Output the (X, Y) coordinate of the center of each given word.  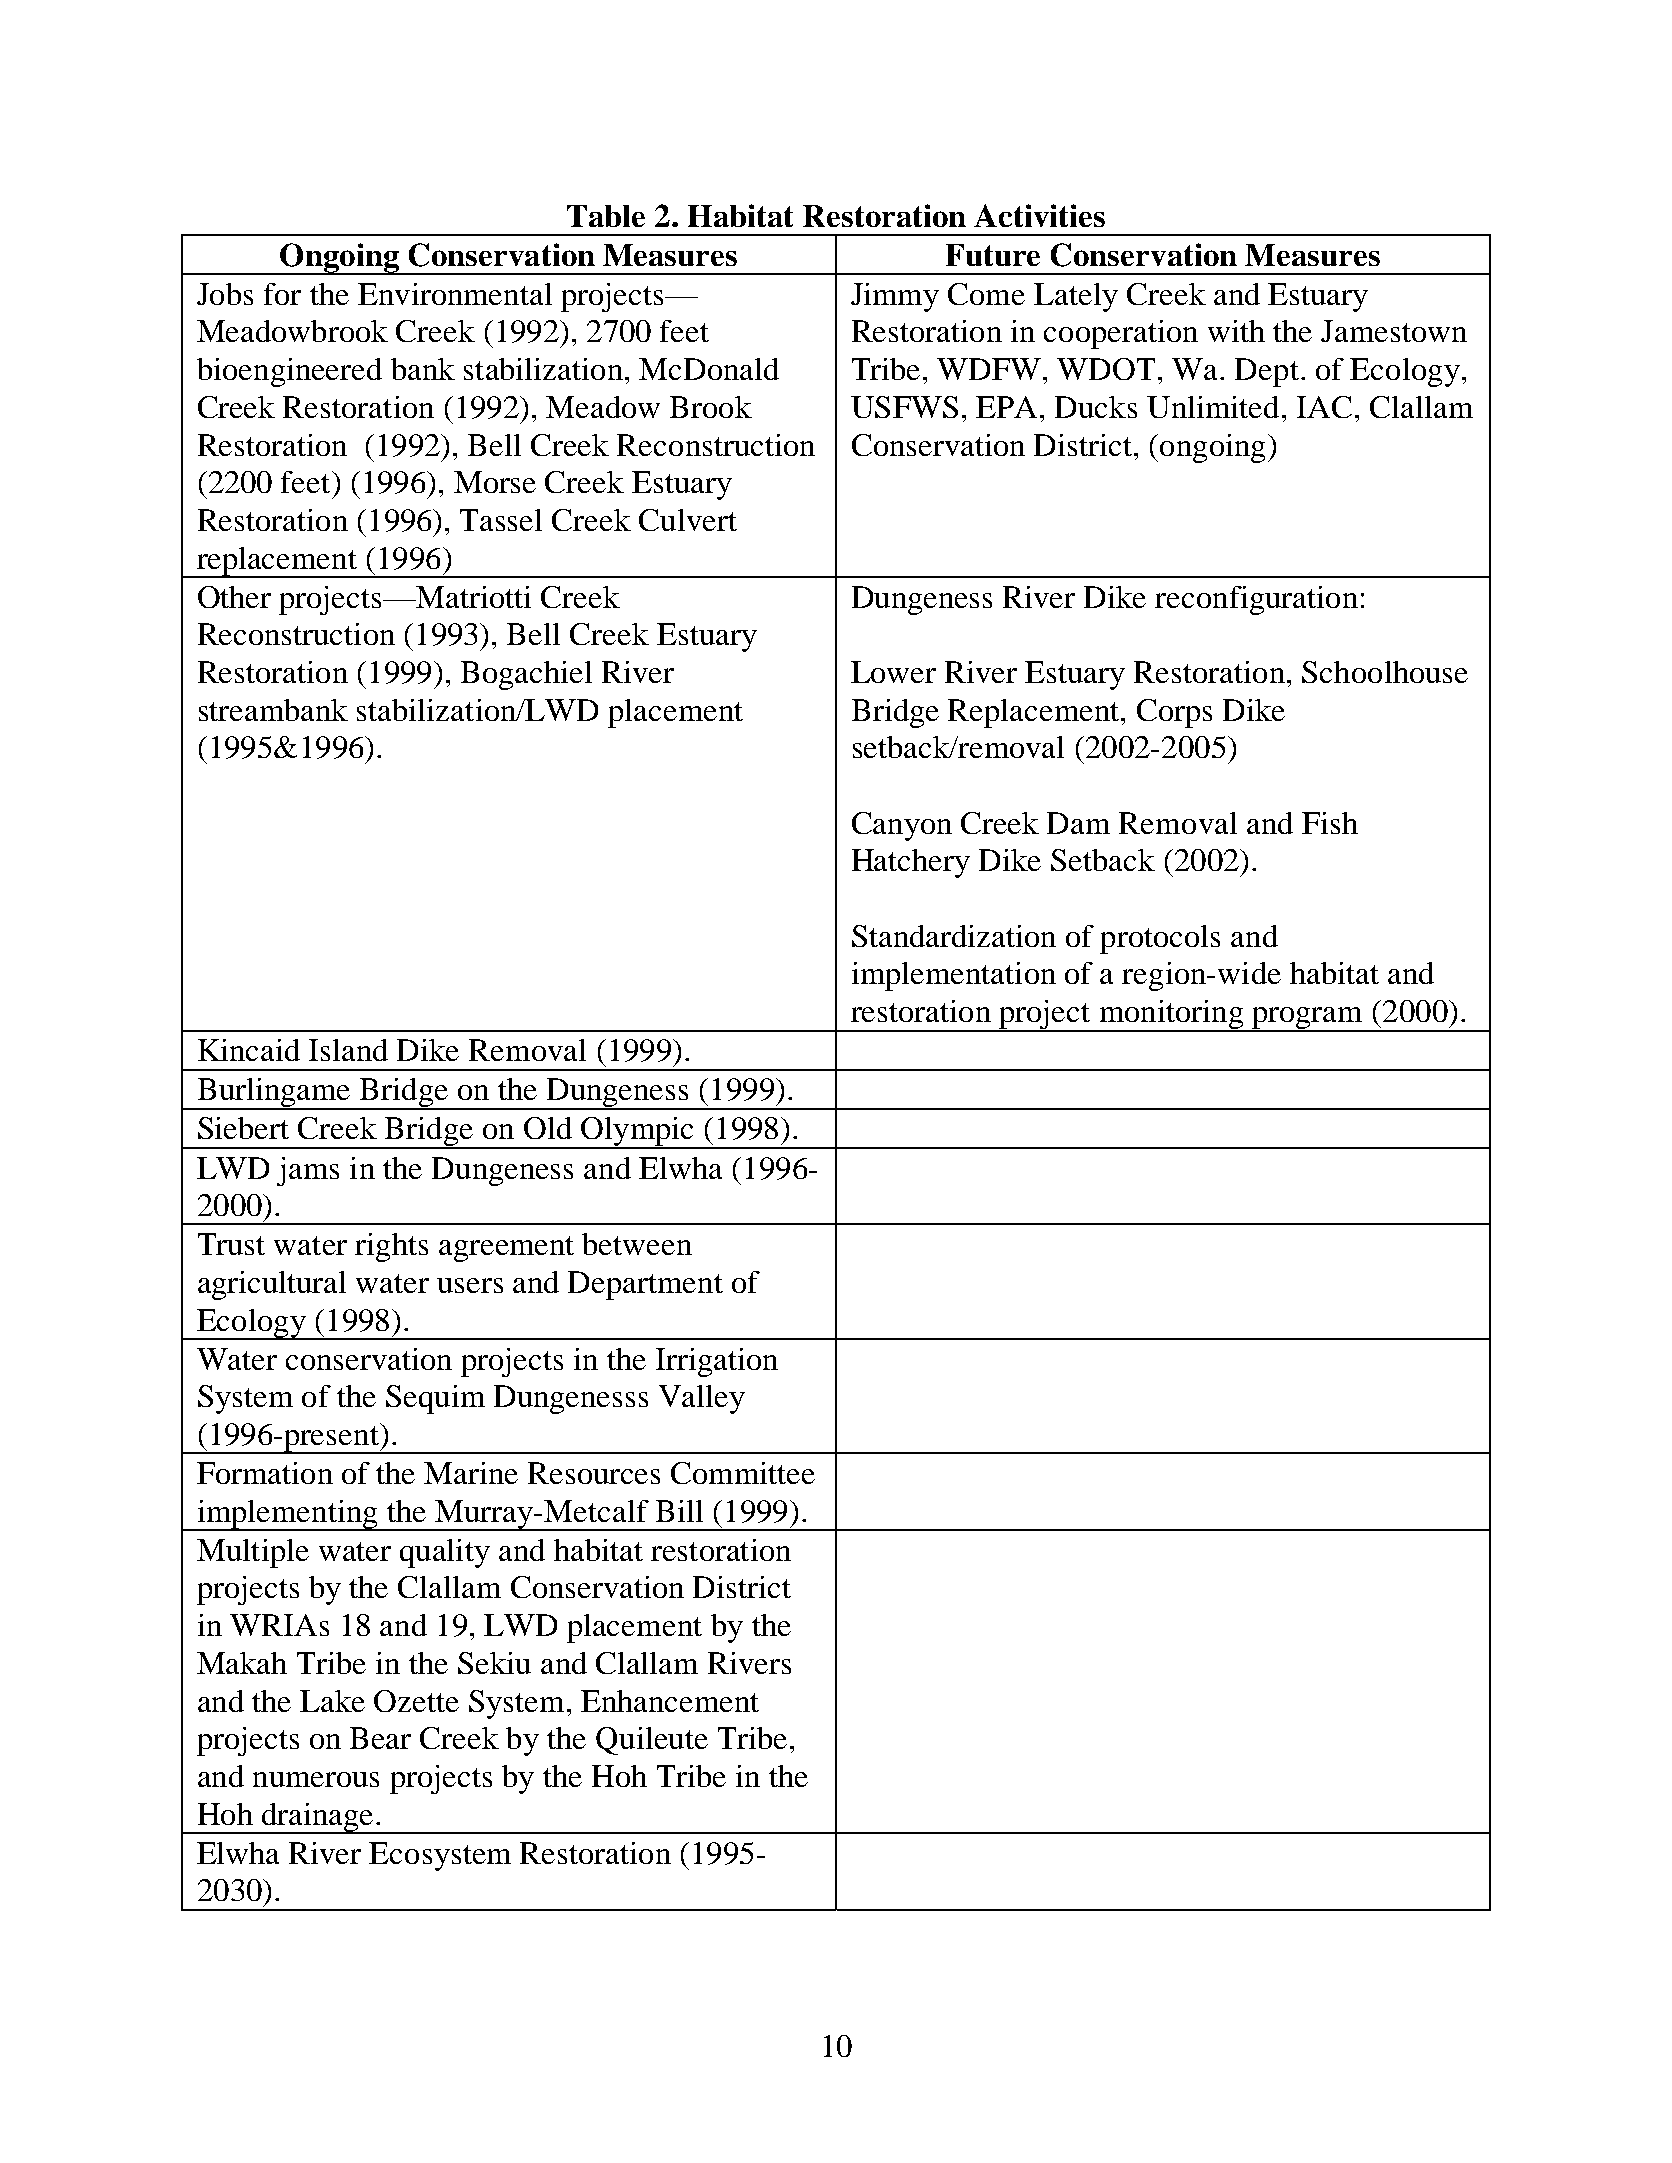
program (1308, 1019)
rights (391, 1247)
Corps (1174, 713)
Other (234, 597)
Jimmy (895, 297)
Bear (380, 1738)
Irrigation (717, 1362)
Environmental (455, 294)
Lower (893, 672)
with (1236, 331)
